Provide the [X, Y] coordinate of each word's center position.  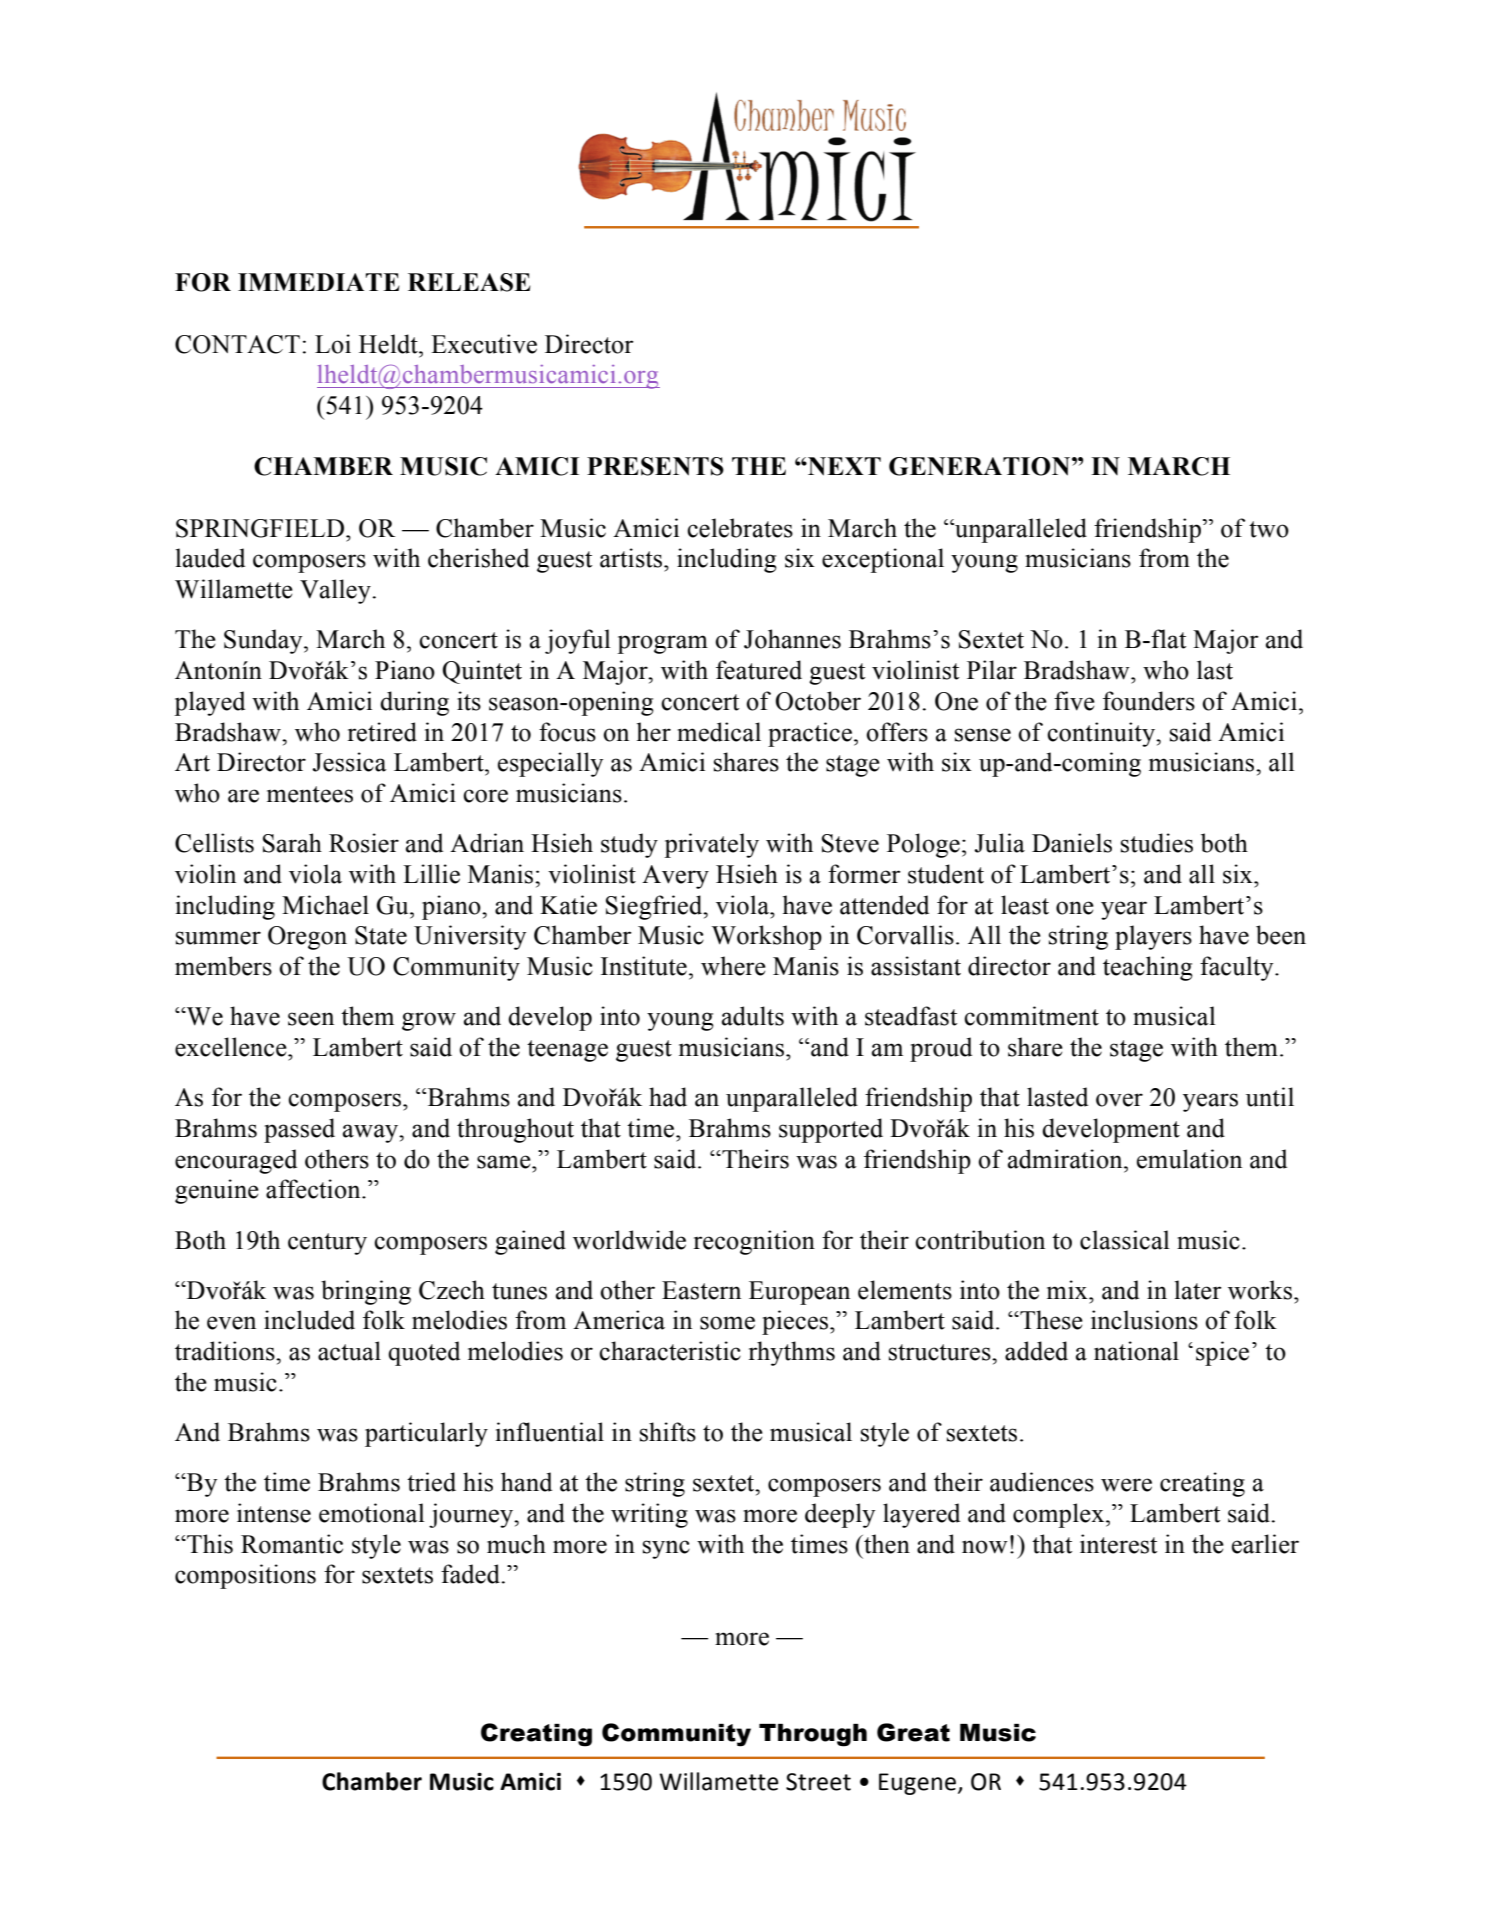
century [327, 1244]
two [1269, 529]
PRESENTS [655, 466]
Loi [333, 344]
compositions [245, 1576]
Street [818, 1782]
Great [913, 1732]
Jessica [349, 762]
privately [711, 845]
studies [1157, 843]
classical [1125, 1240]
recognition [754, 1242]
